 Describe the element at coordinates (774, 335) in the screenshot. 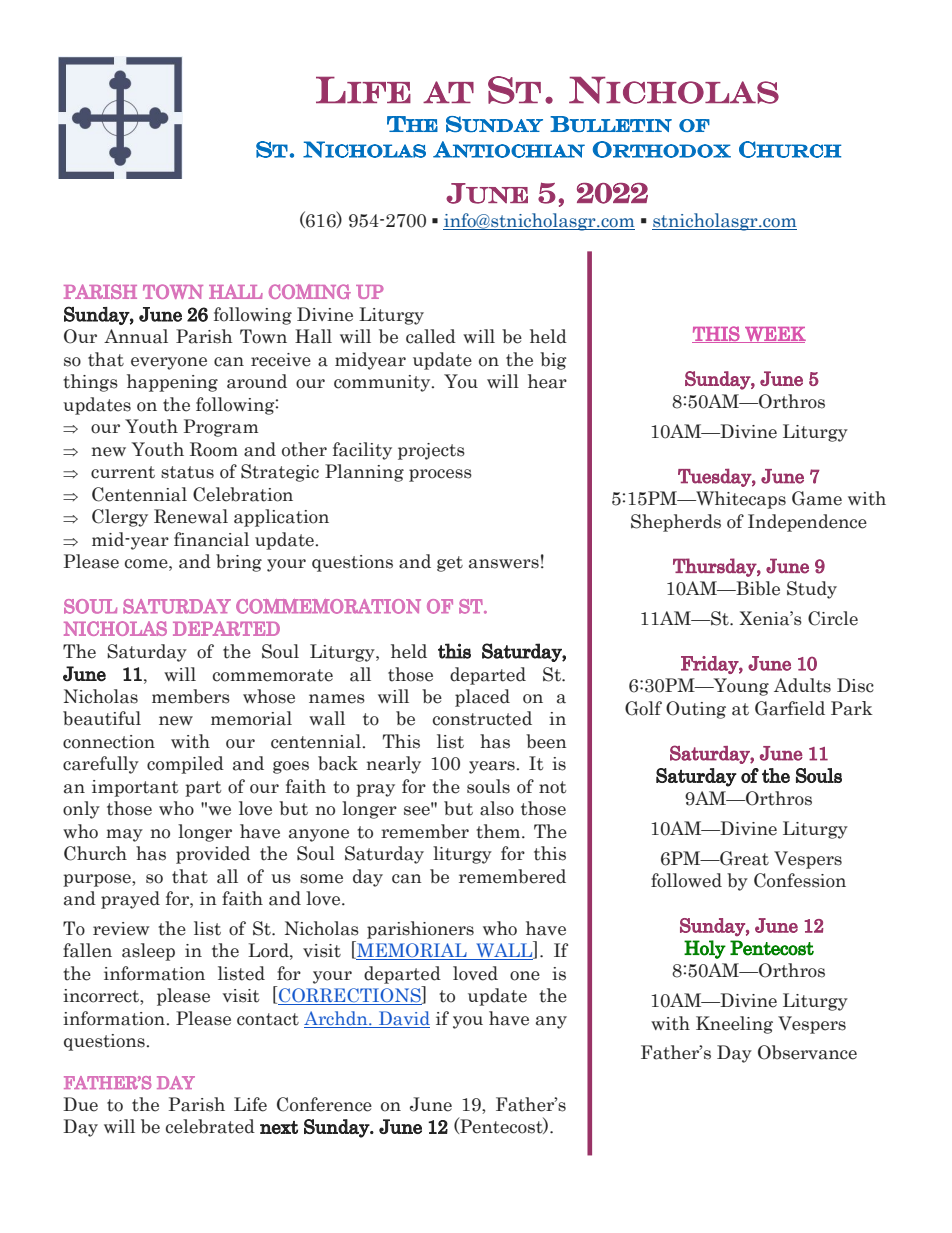

I see `WEEK` at that location.
